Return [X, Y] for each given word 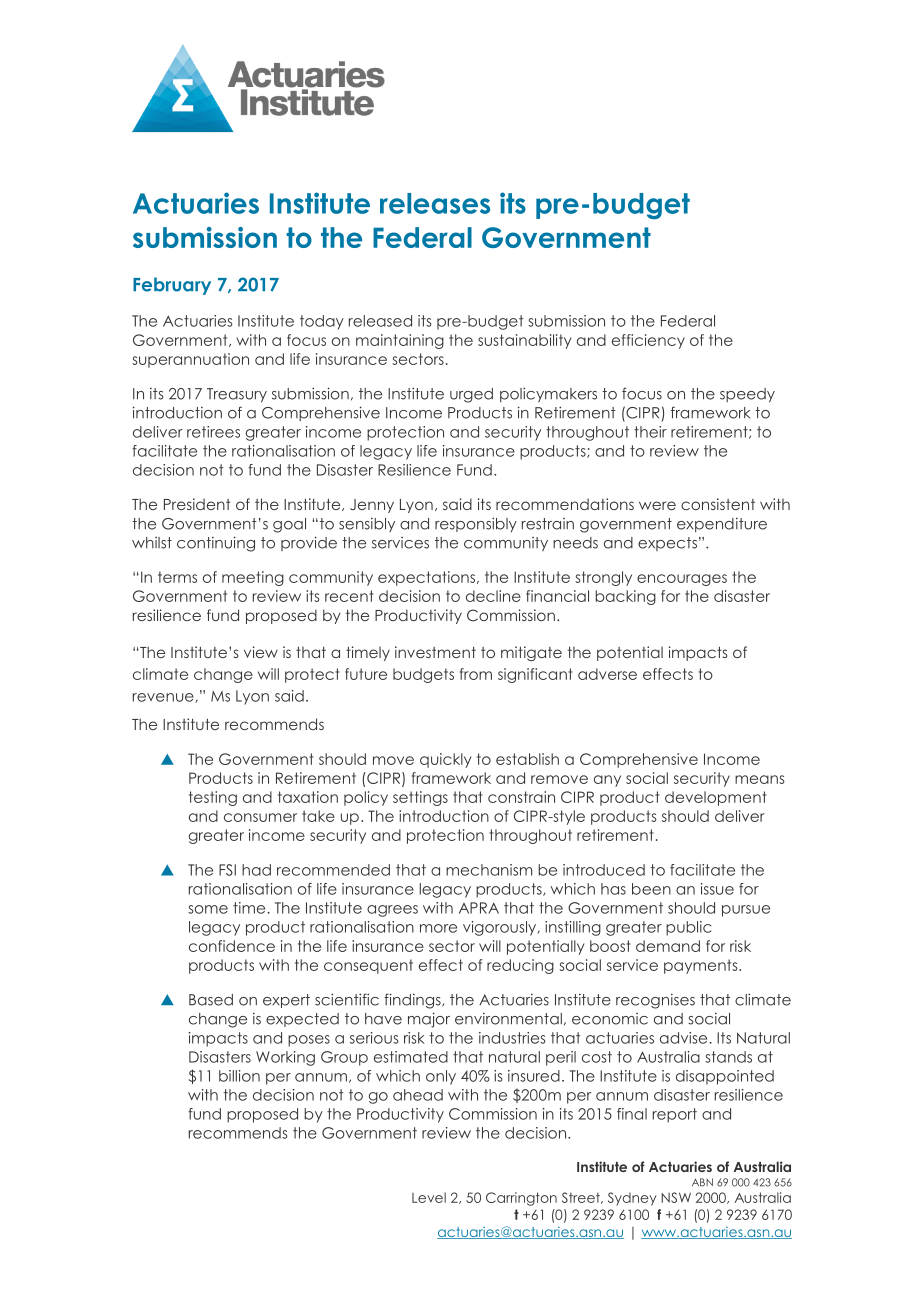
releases [435, 203]
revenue [164, 698]
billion [239, 1076]
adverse [607, 674]
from [476, 674]
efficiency [648, 341]
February [172, 286]
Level [429, 1197]
